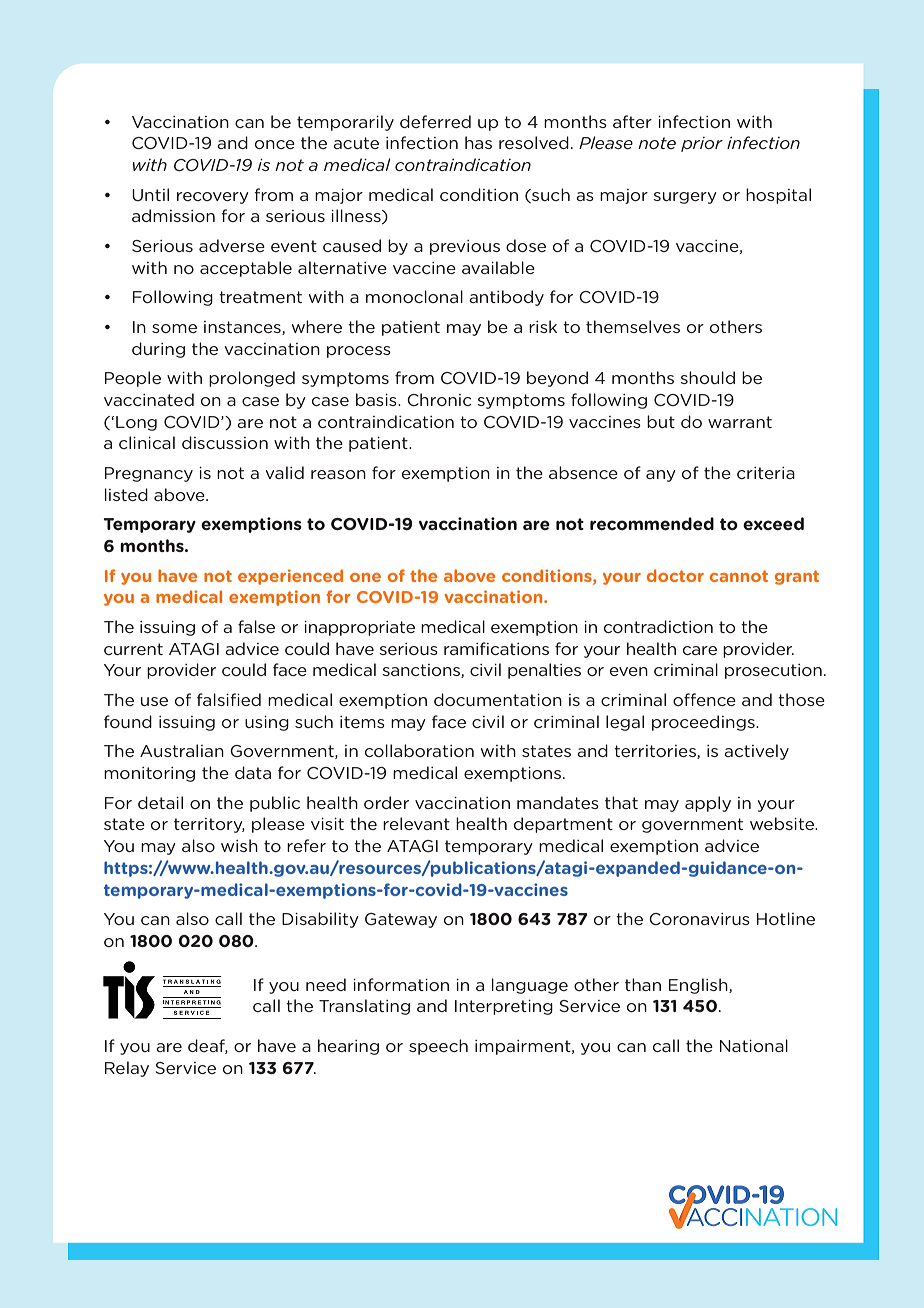 The width and height of the image is (924, 1308). Describe the element at coordinates (702, 144) in the image. I see `prior` at that location.
